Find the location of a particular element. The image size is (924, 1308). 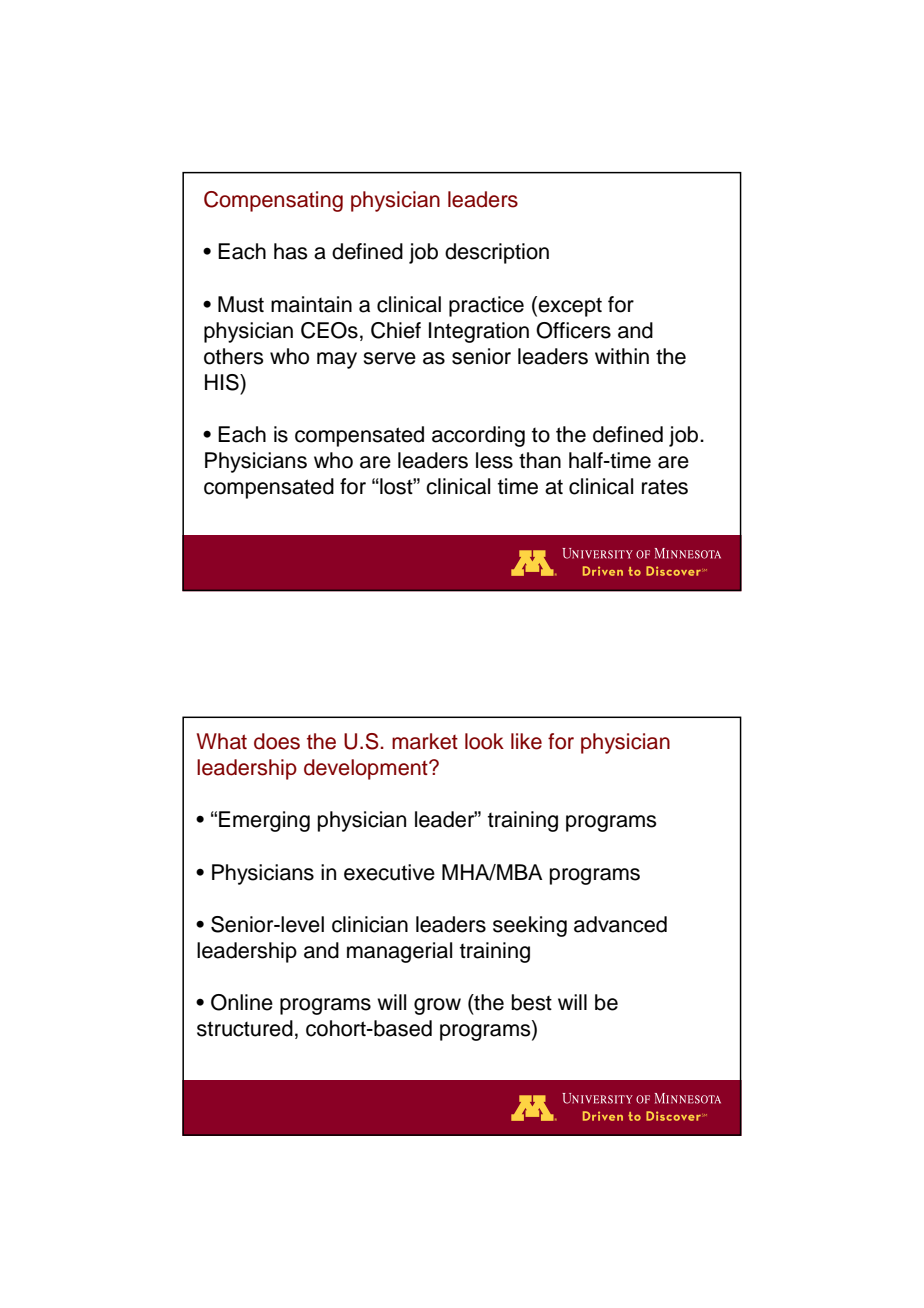

Online is located at coordinates (242, 1002).
